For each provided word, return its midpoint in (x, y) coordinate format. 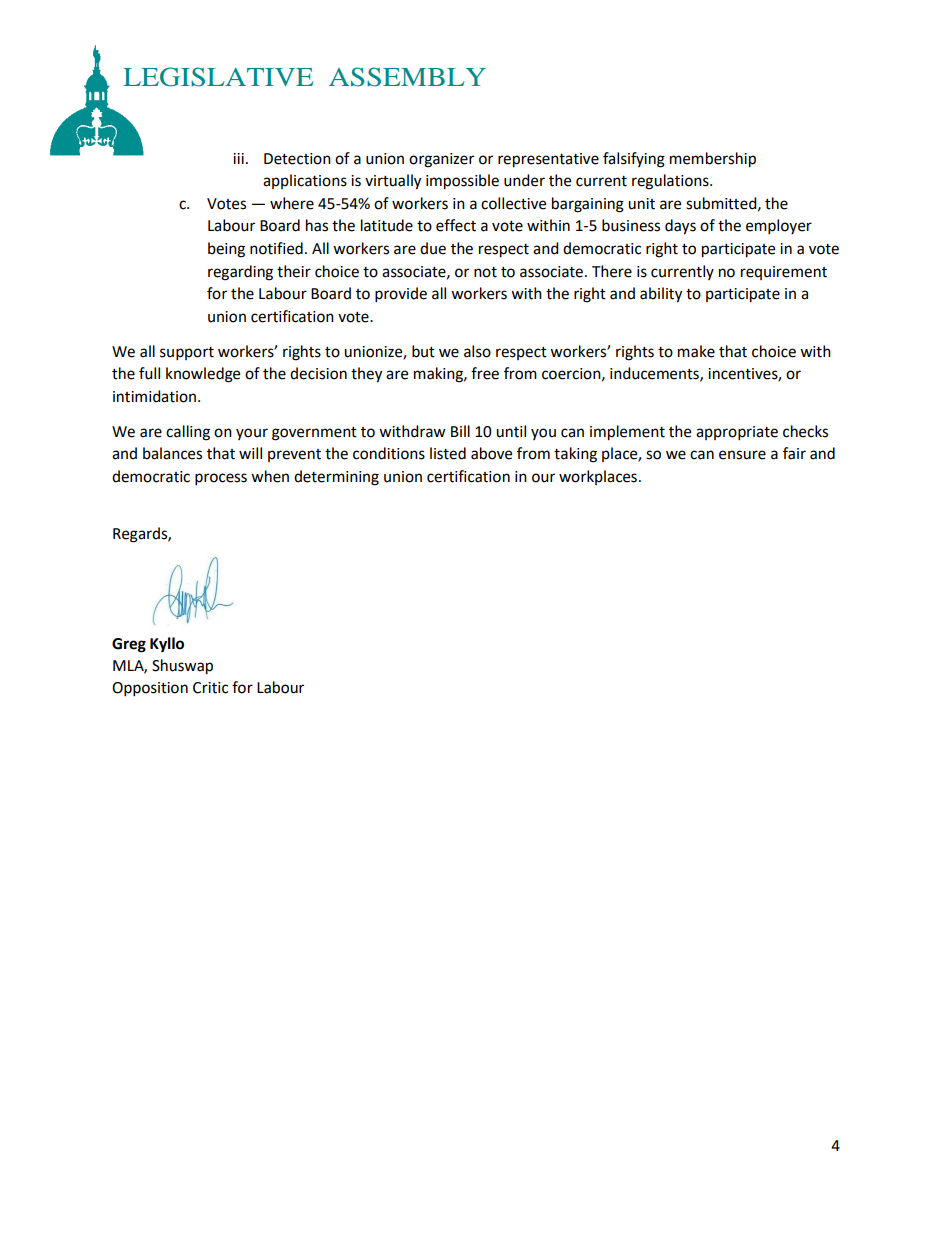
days (680, 227)
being (226, 250)
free (485, 373)
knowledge (203, 375)
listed (448, 453)
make (696, 351)
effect (456, 225)
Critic (210, 688)
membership (713, 160)
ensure (742, 455)
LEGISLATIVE (218, 77)
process (221, 479)
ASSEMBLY (407, 77)
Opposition (150, 689)
